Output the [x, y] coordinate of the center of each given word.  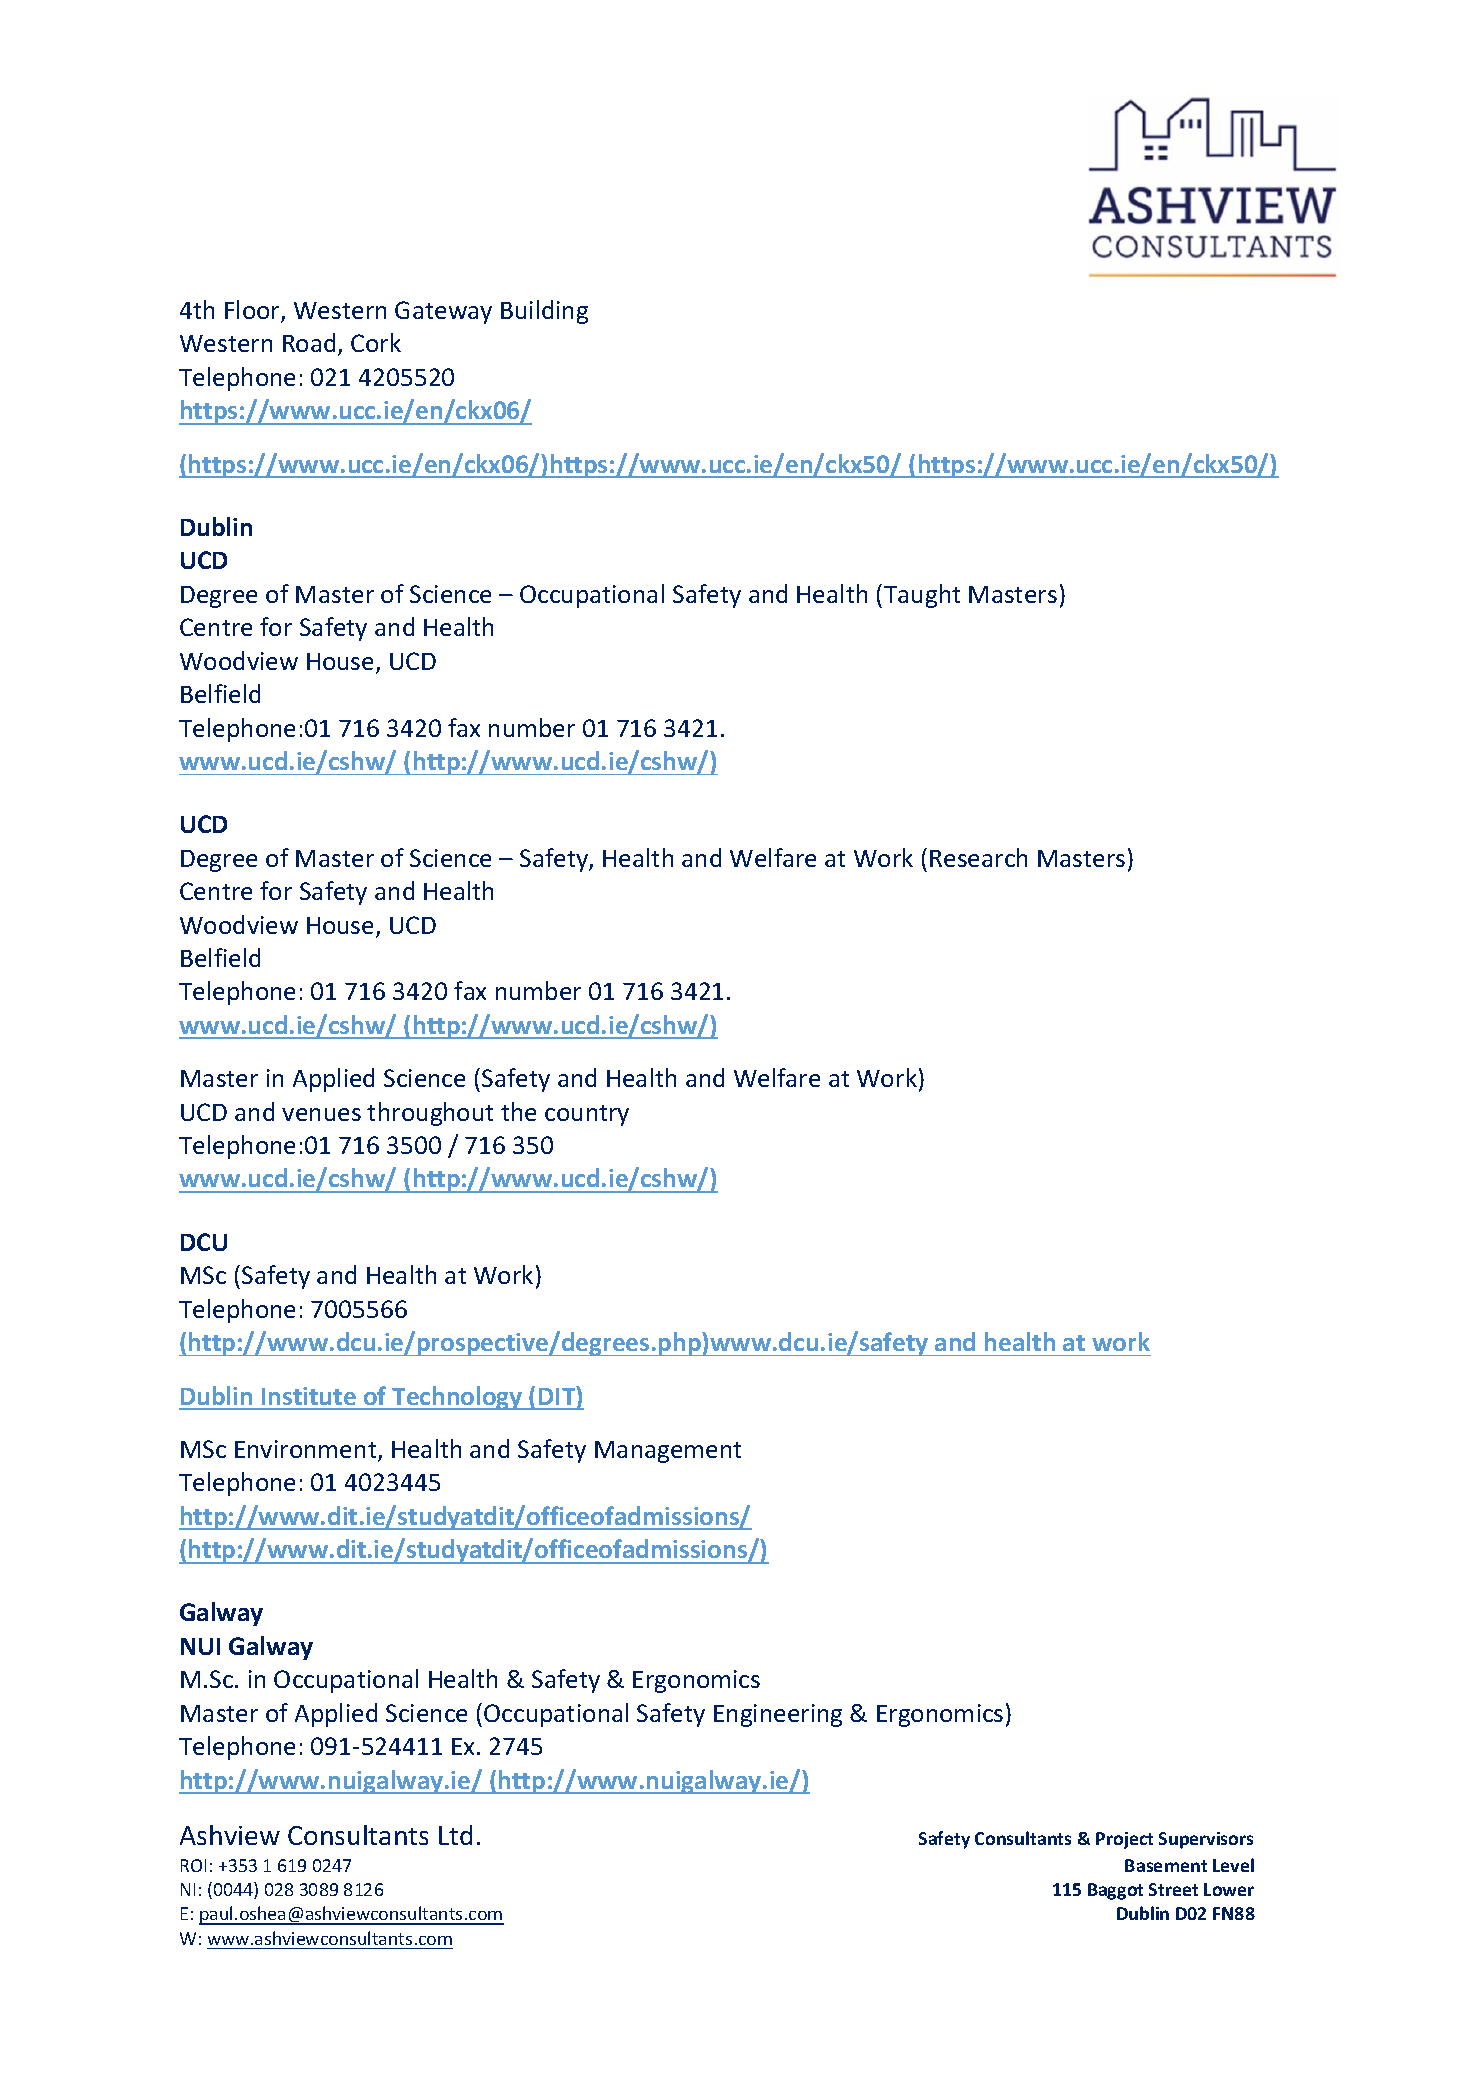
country [587, 1115]
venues [321, 1114]
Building [544, 312]
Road [309, 342]
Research [978, 857]
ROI [193, 1865]
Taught [922, 596]
